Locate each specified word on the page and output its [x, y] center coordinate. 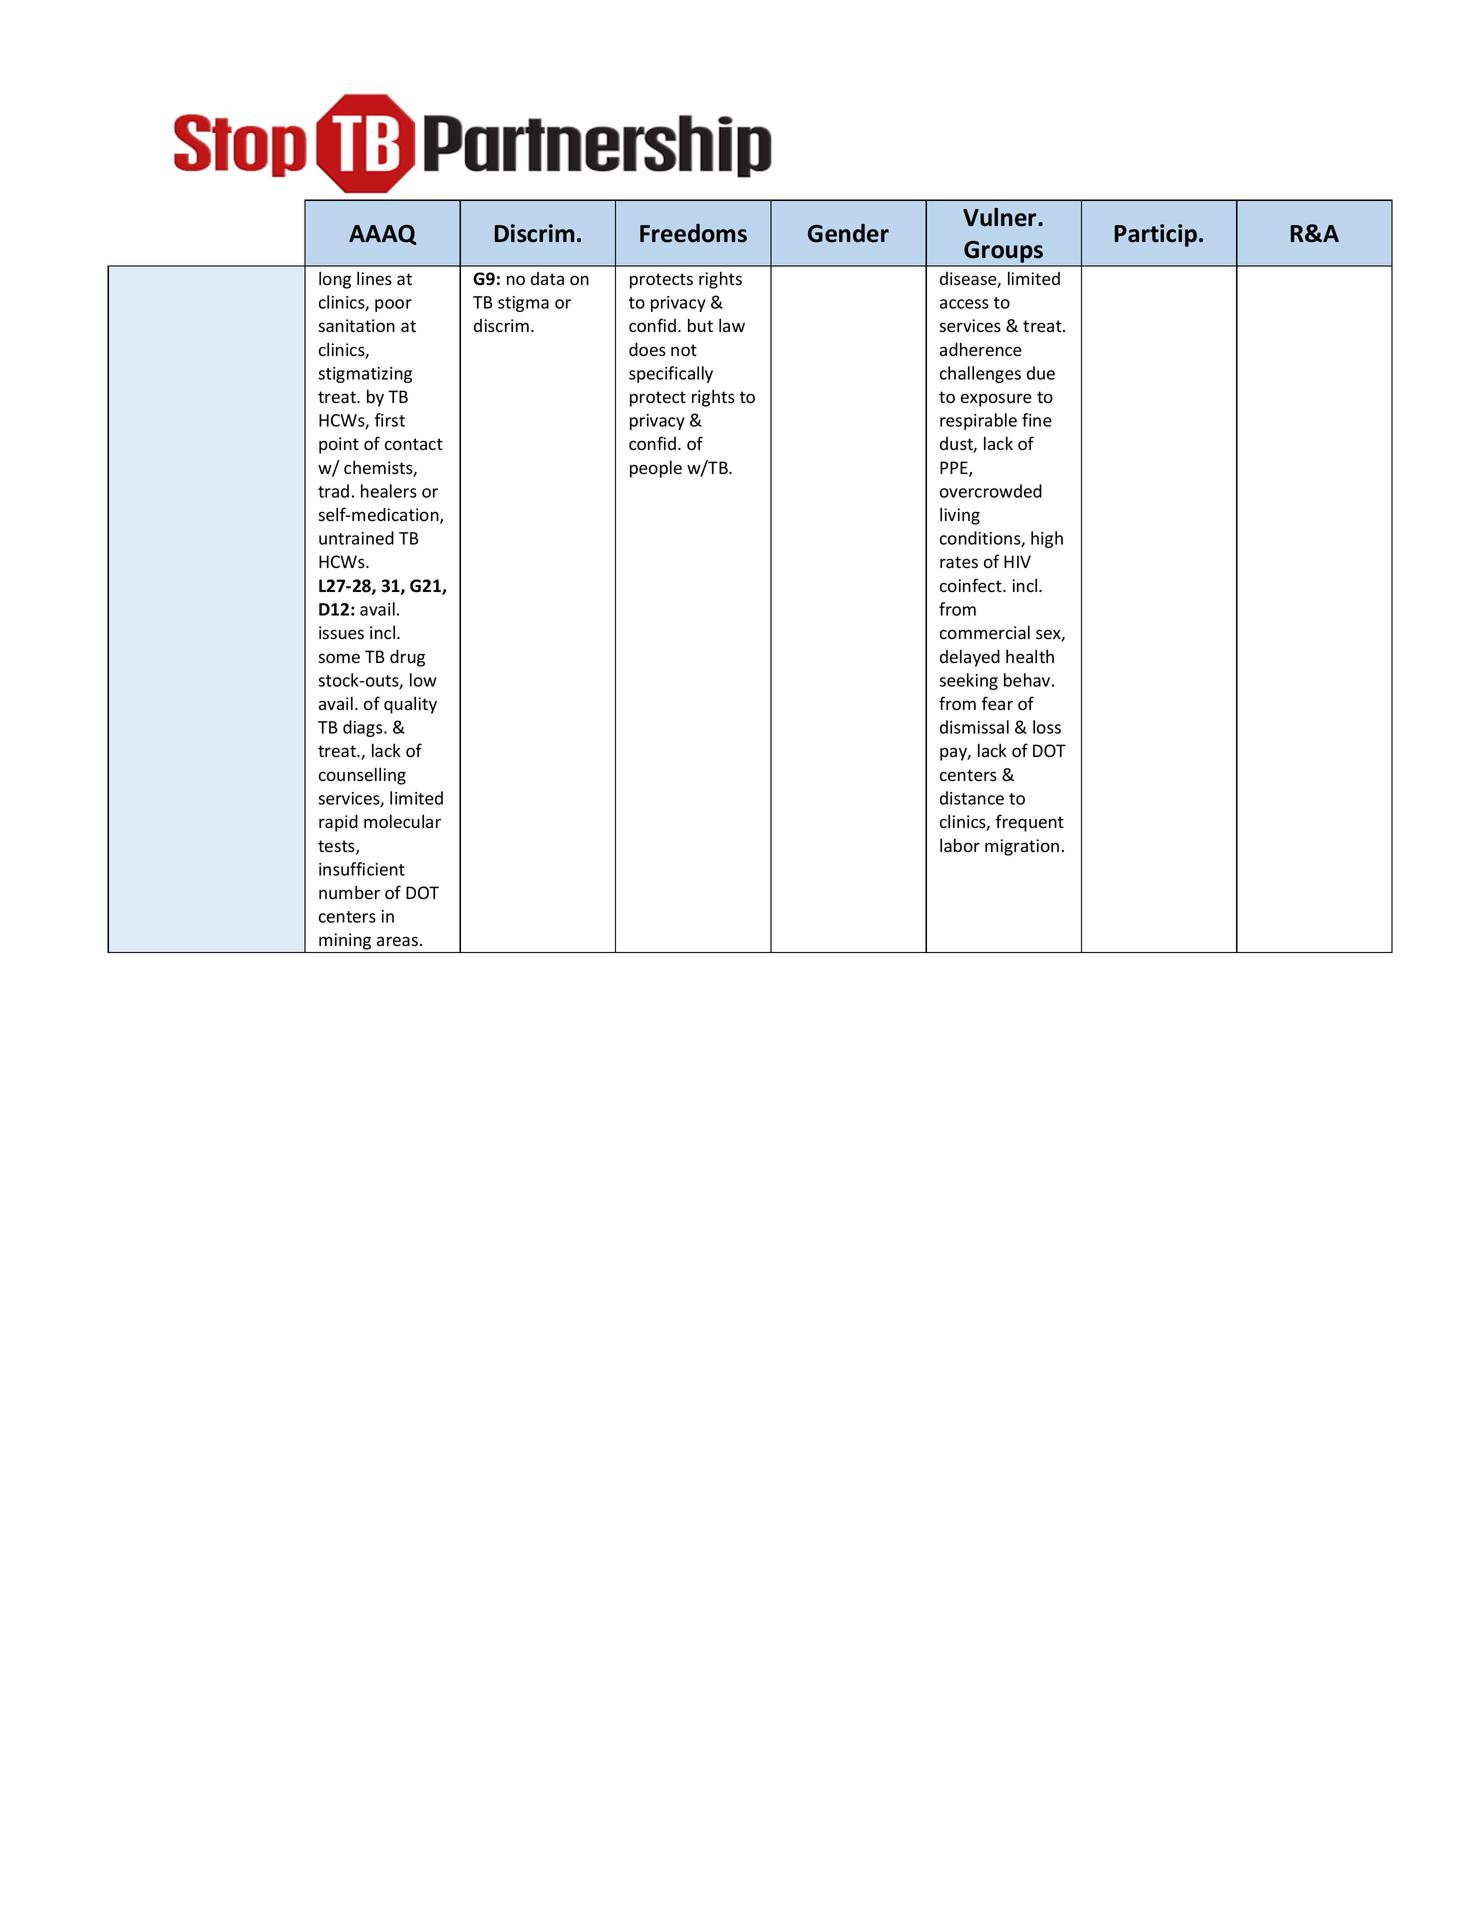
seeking [968, 681]
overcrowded [991, 491]
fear [997, 703]
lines [374, 278]
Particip [1157, 235]
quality [410, 705]
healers [389, 491]
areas [399, 941]
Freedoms [693, 233]
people [656, 469]
